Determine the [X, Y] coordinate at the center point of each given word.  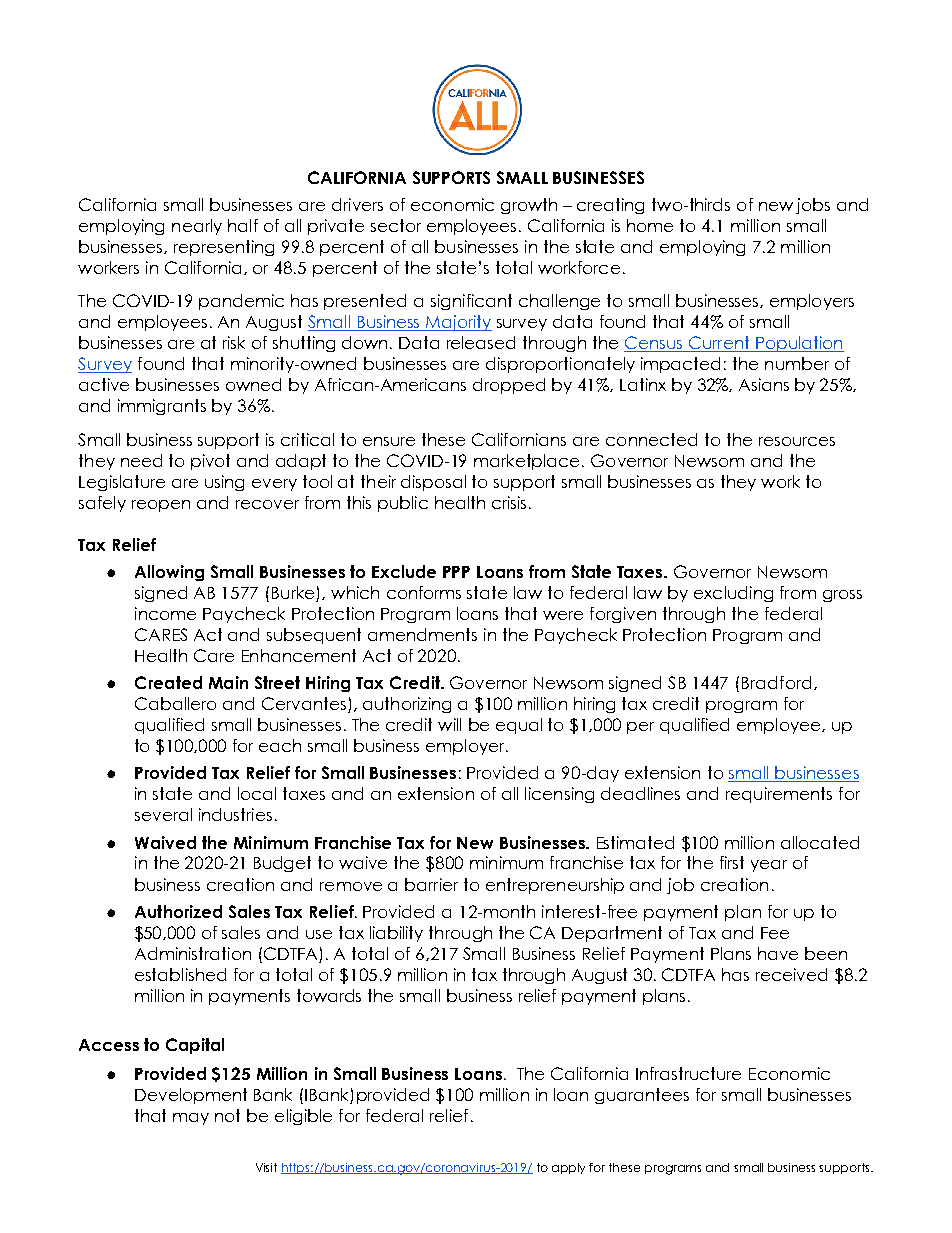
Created [168, 682]
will [449, 724]
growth [529, 206]
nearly [197, 227]
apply [568, 1168]
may [191, 1119]
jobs [813, 206]
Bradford [776, 682]
